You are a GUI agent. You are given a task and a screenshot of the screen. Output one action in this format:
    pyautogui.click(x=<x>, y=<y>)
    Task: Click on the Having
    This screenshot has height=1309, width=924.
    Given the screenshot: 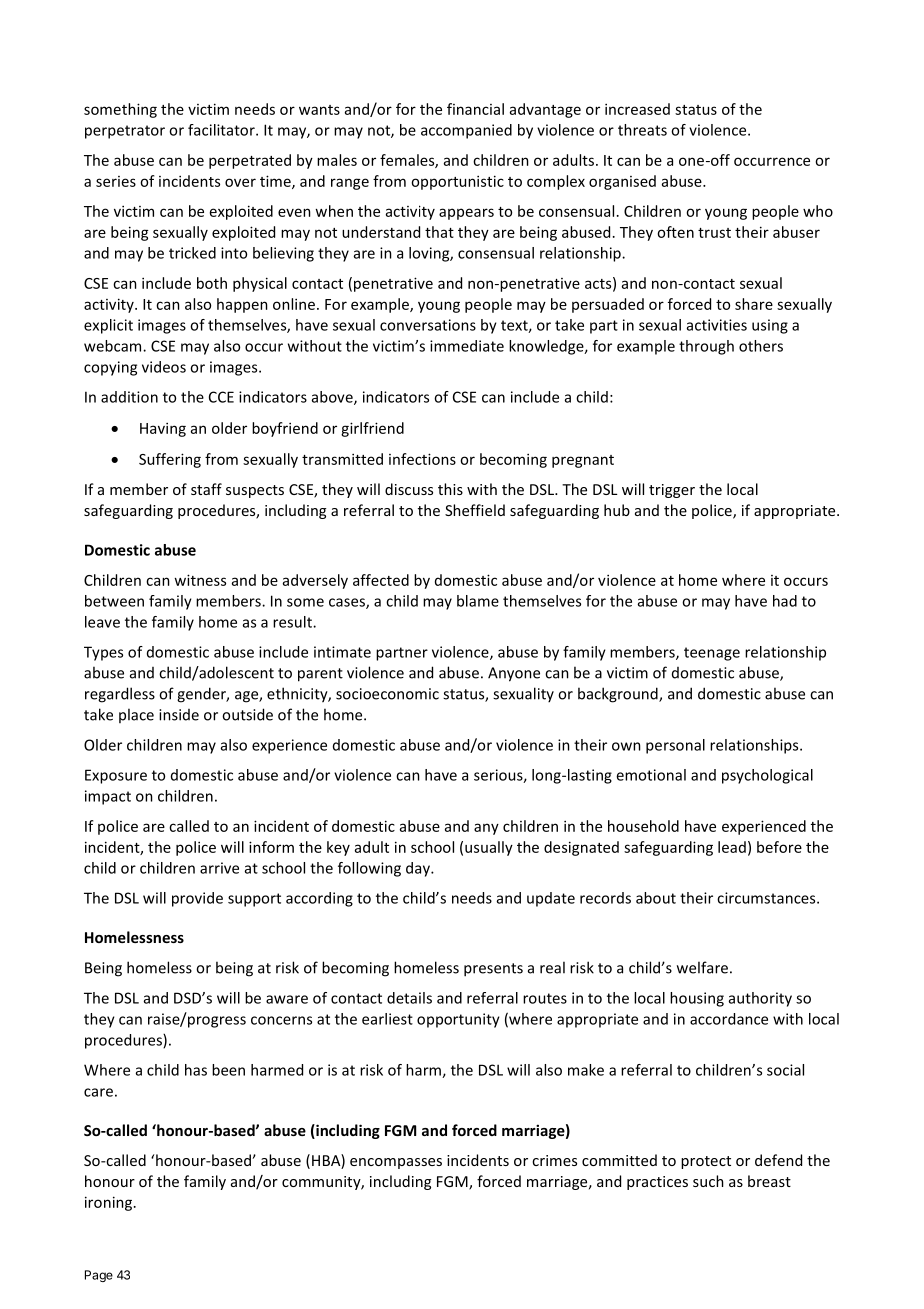 What is the action you would take?
    pyautogui.click(x=163, y=429)
